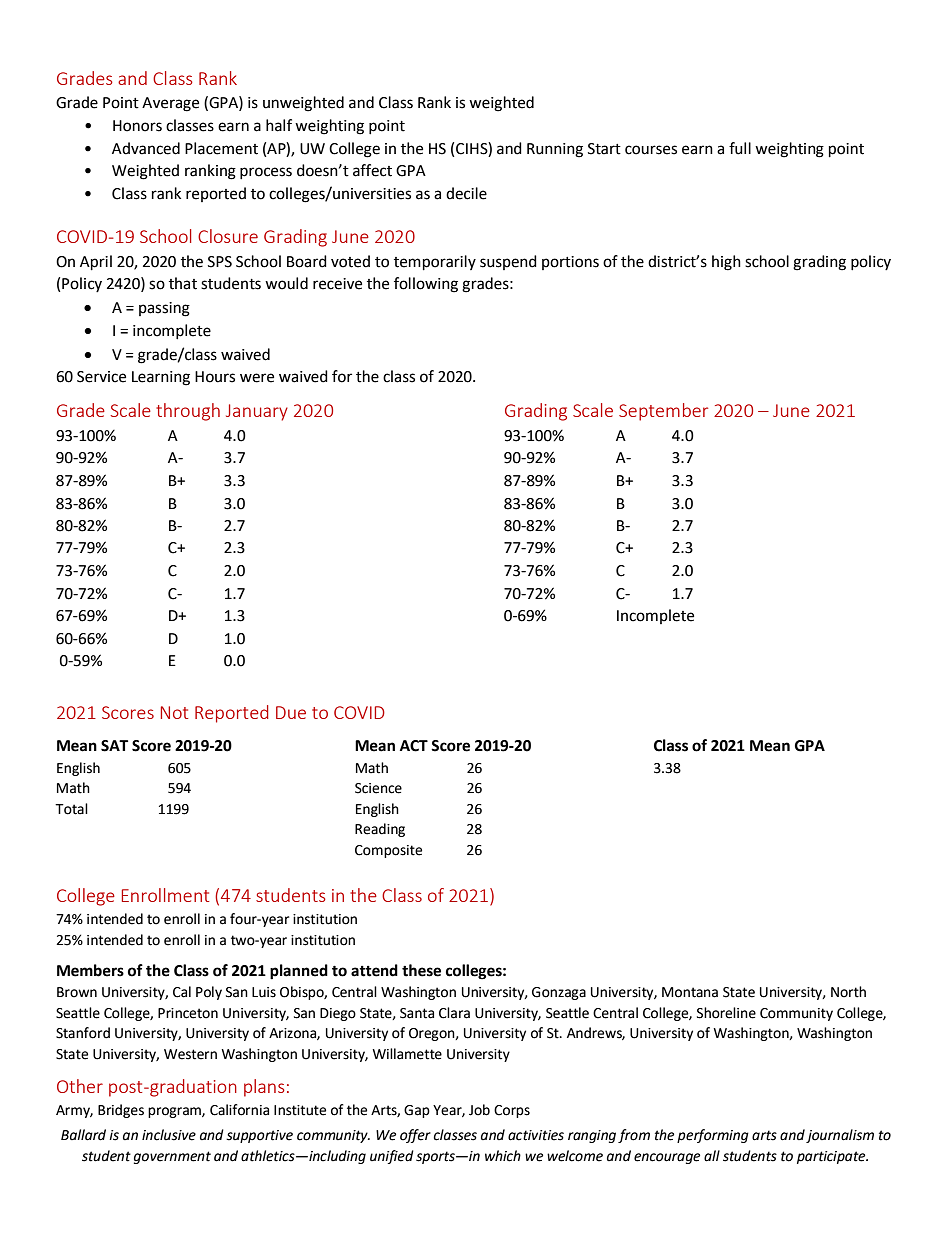  I want to click on Advanced, so click(146, 148).
